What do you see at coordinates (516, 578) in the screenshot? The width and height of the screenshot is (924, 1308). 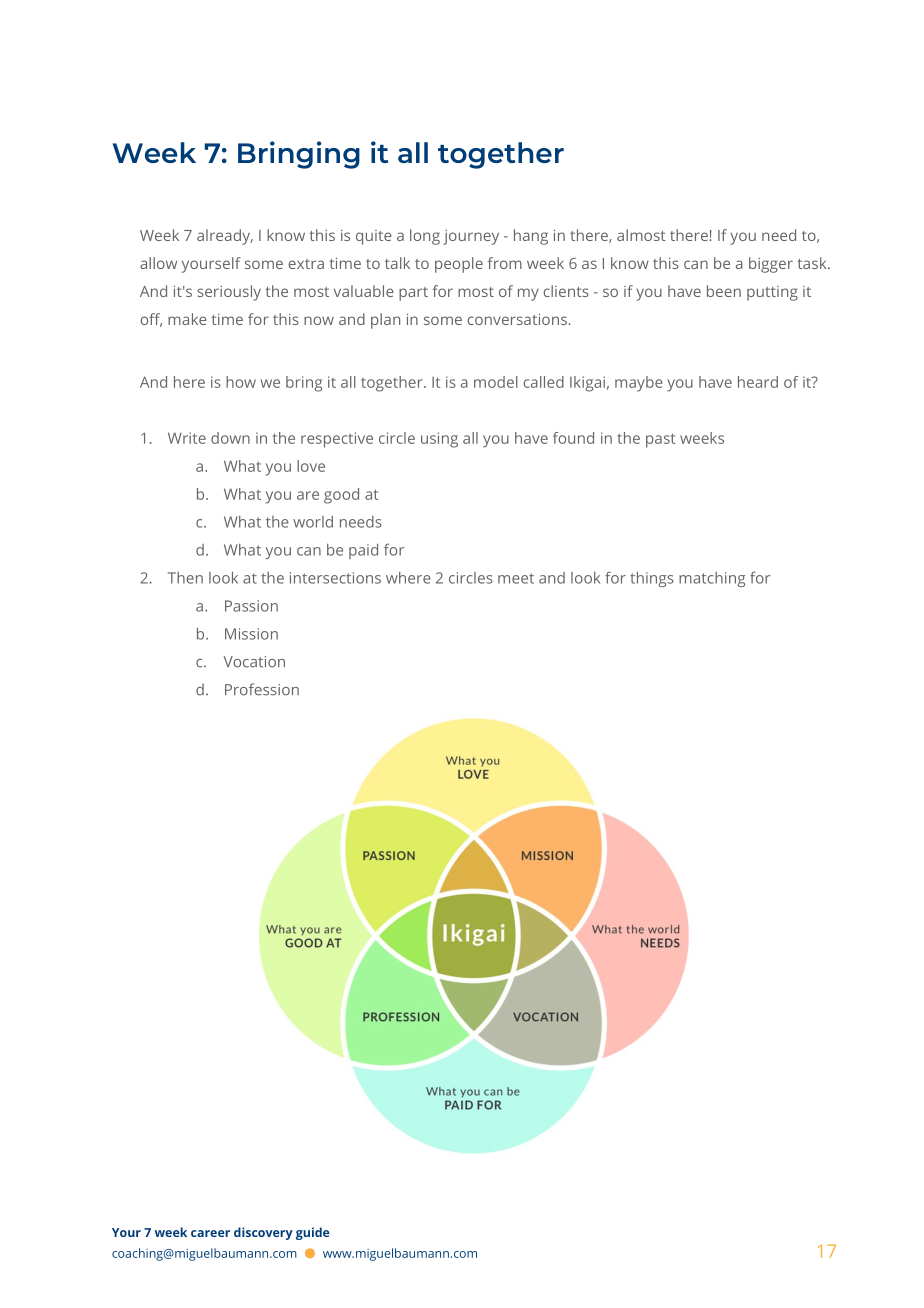 I see `meet` at bounding box center [516, 578].
